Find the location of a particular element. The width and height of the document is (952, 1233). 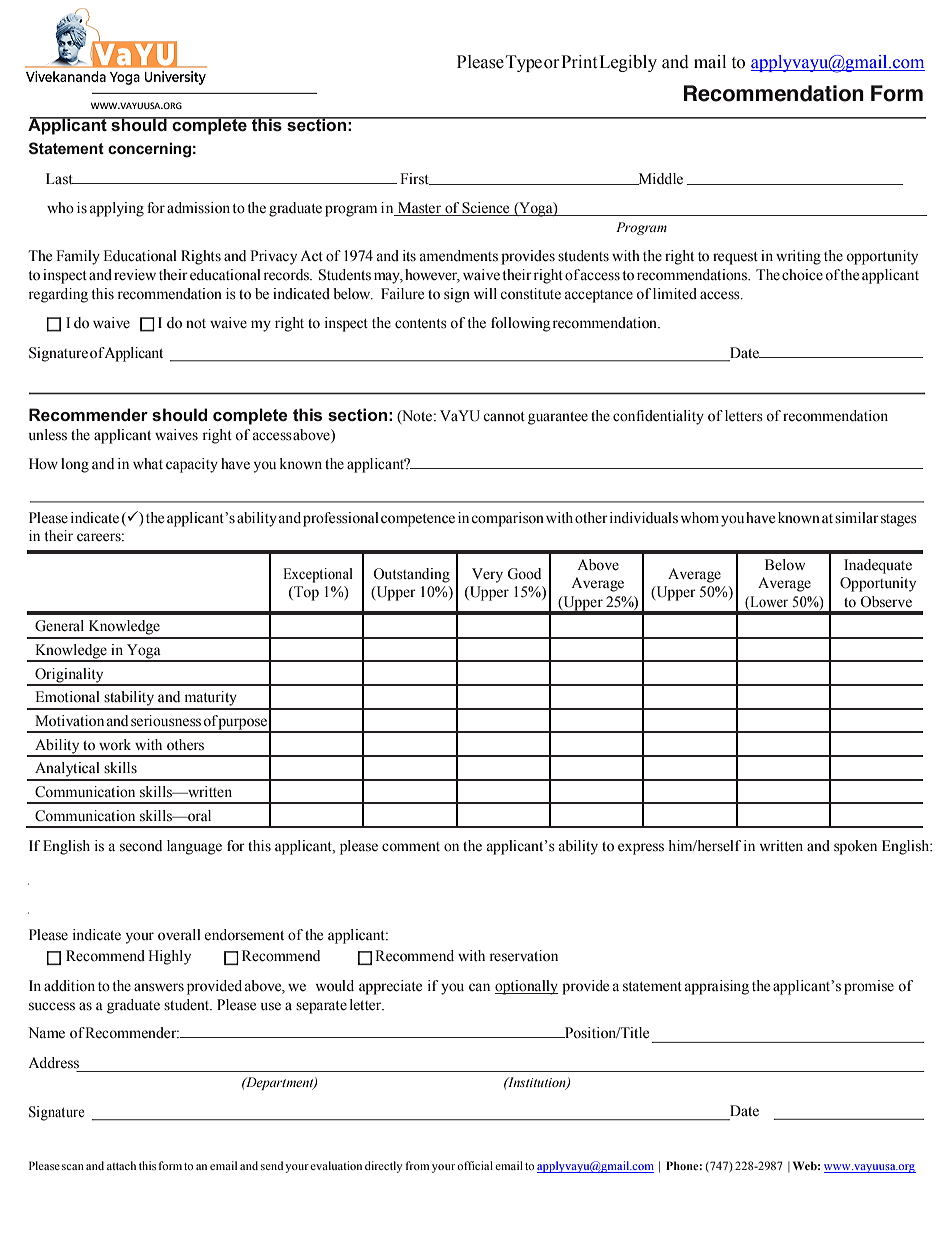

reservation is located at coordinates (524, 956).
